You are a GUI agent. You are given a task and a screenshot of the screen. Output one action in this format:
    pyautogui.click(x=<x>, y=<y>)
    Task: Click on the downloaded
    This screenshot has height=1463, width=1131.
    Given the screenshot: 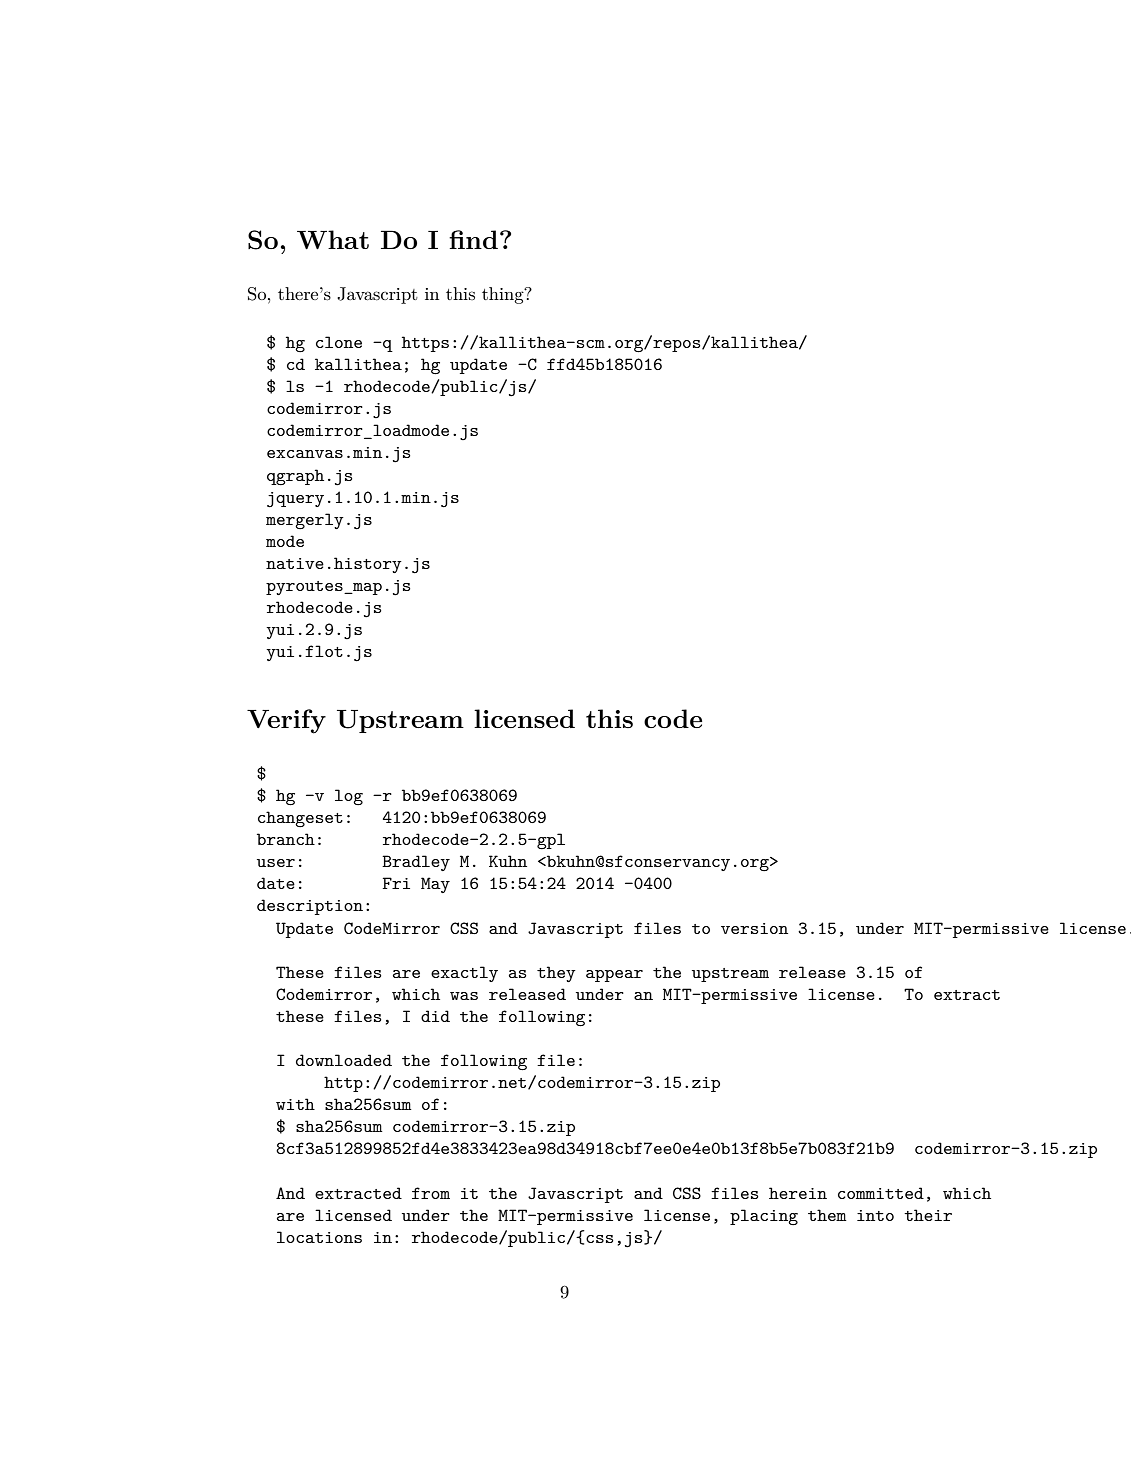 What is the action you would take?
    pyautogui.click(x=344, y=1060)
